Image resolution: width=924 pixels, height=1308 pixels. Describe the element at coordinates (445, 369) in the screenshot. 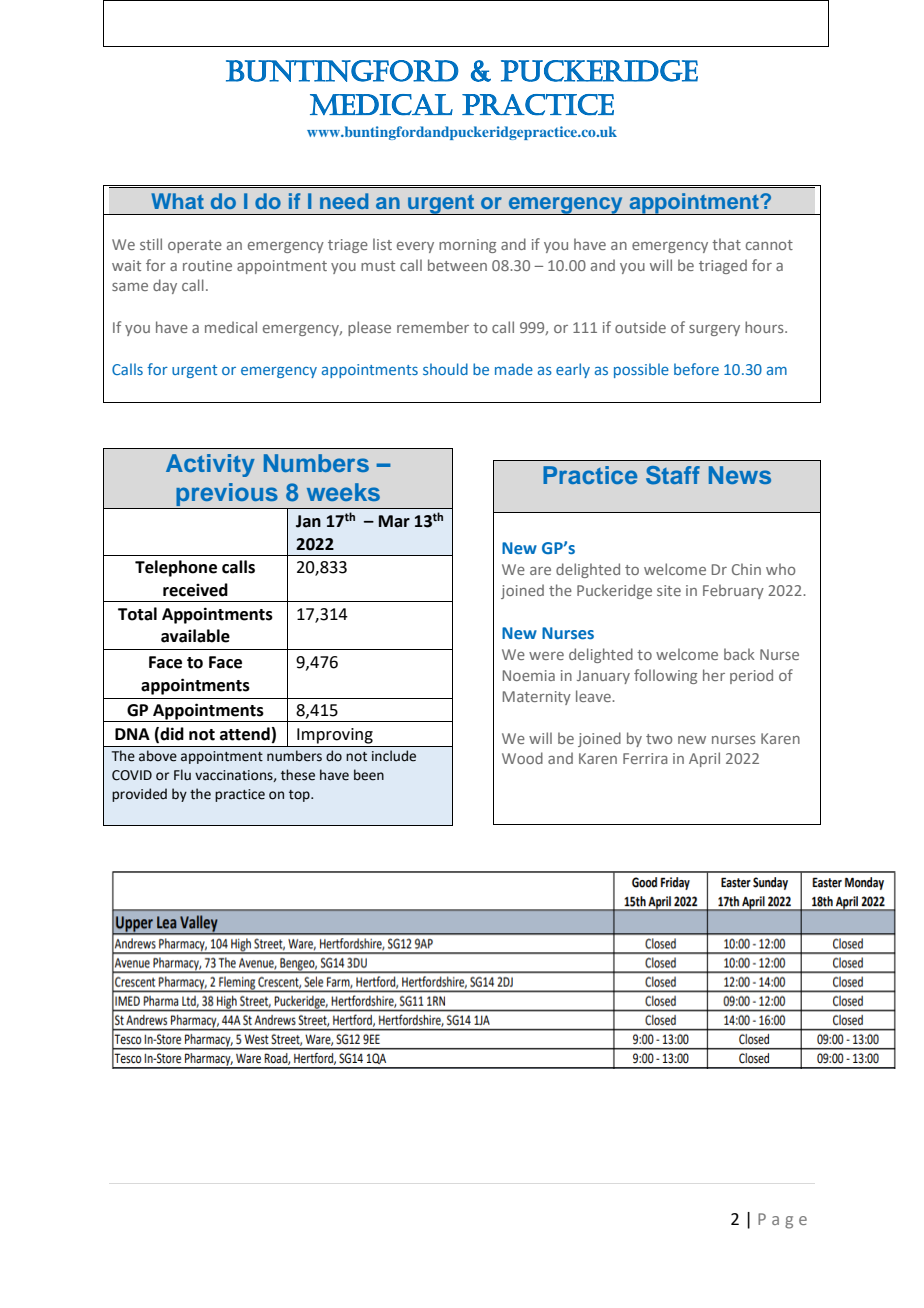

I see `should` at that location.
